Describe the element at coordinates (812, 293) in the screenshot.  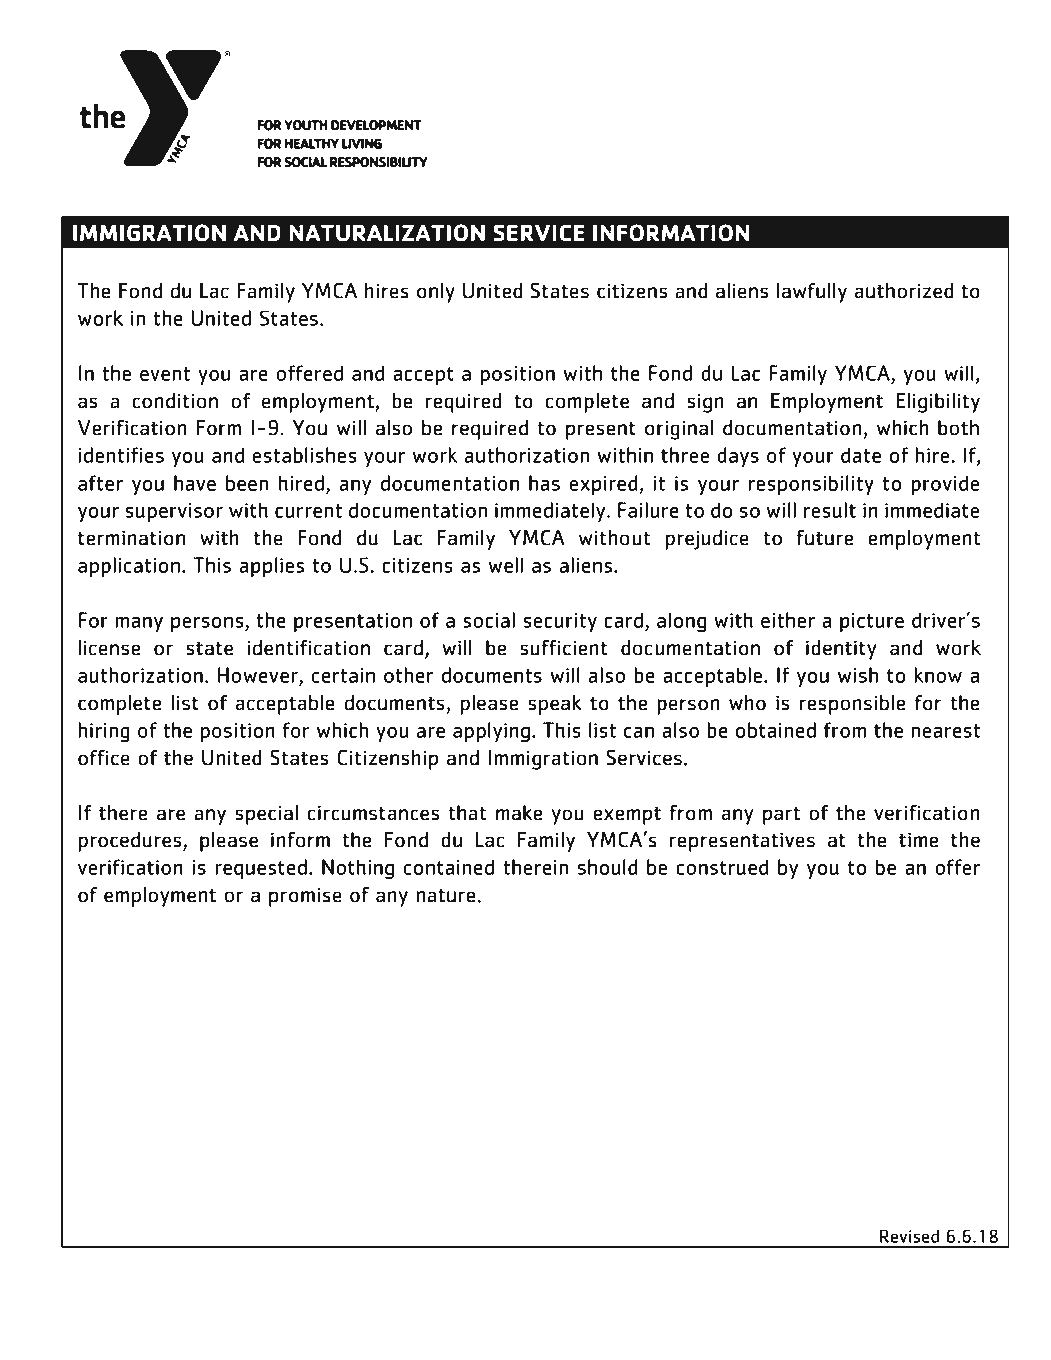
I see `lawfully` at that location.
